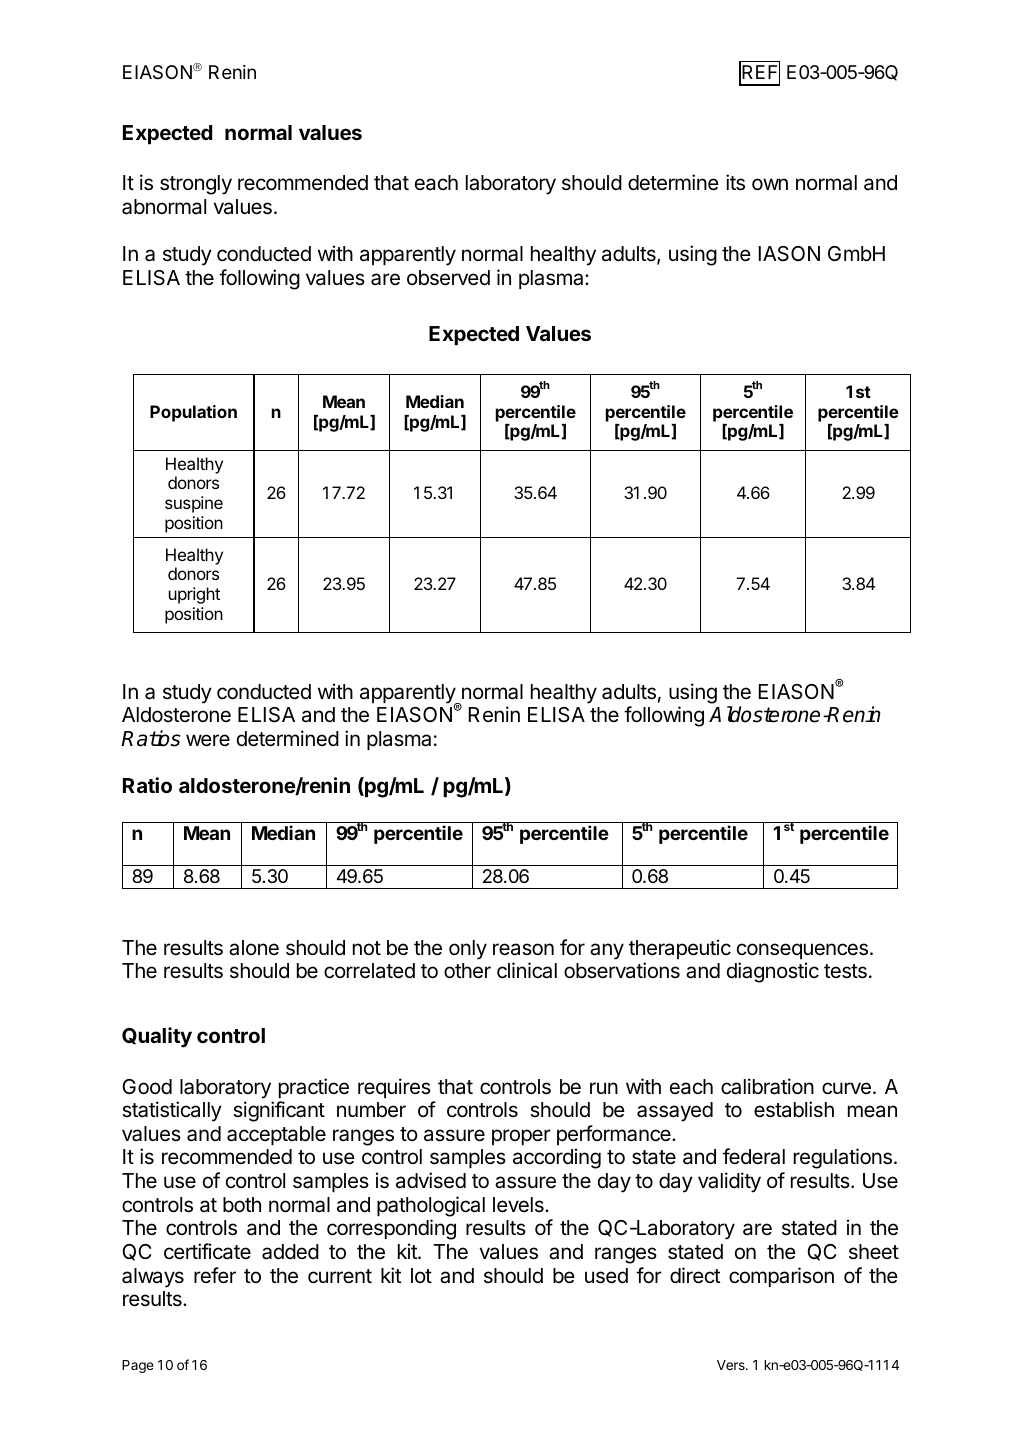  I want to click on consequences, so click(802, 951).
